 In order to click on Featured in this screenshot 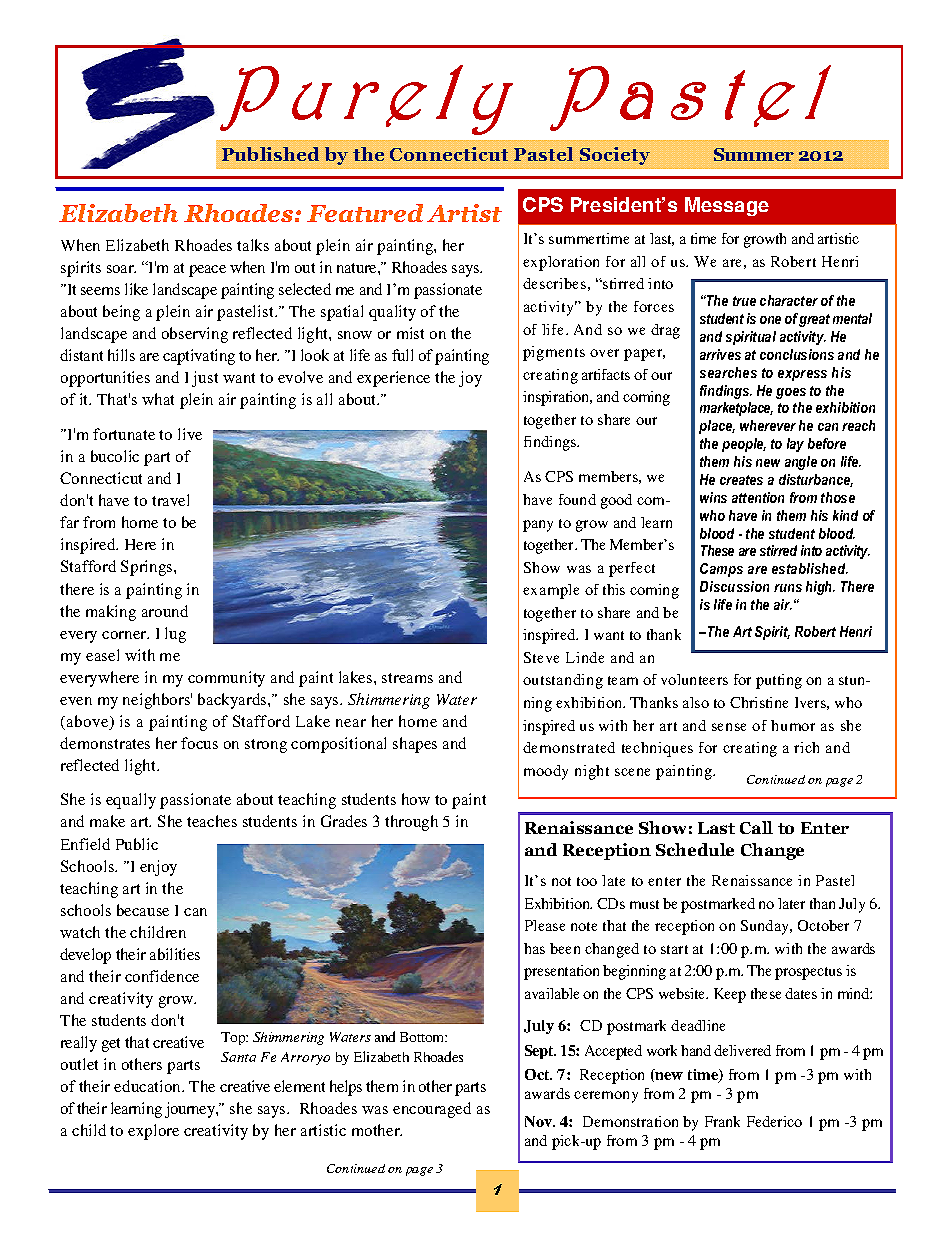, I will do `click(365, 213)`.
